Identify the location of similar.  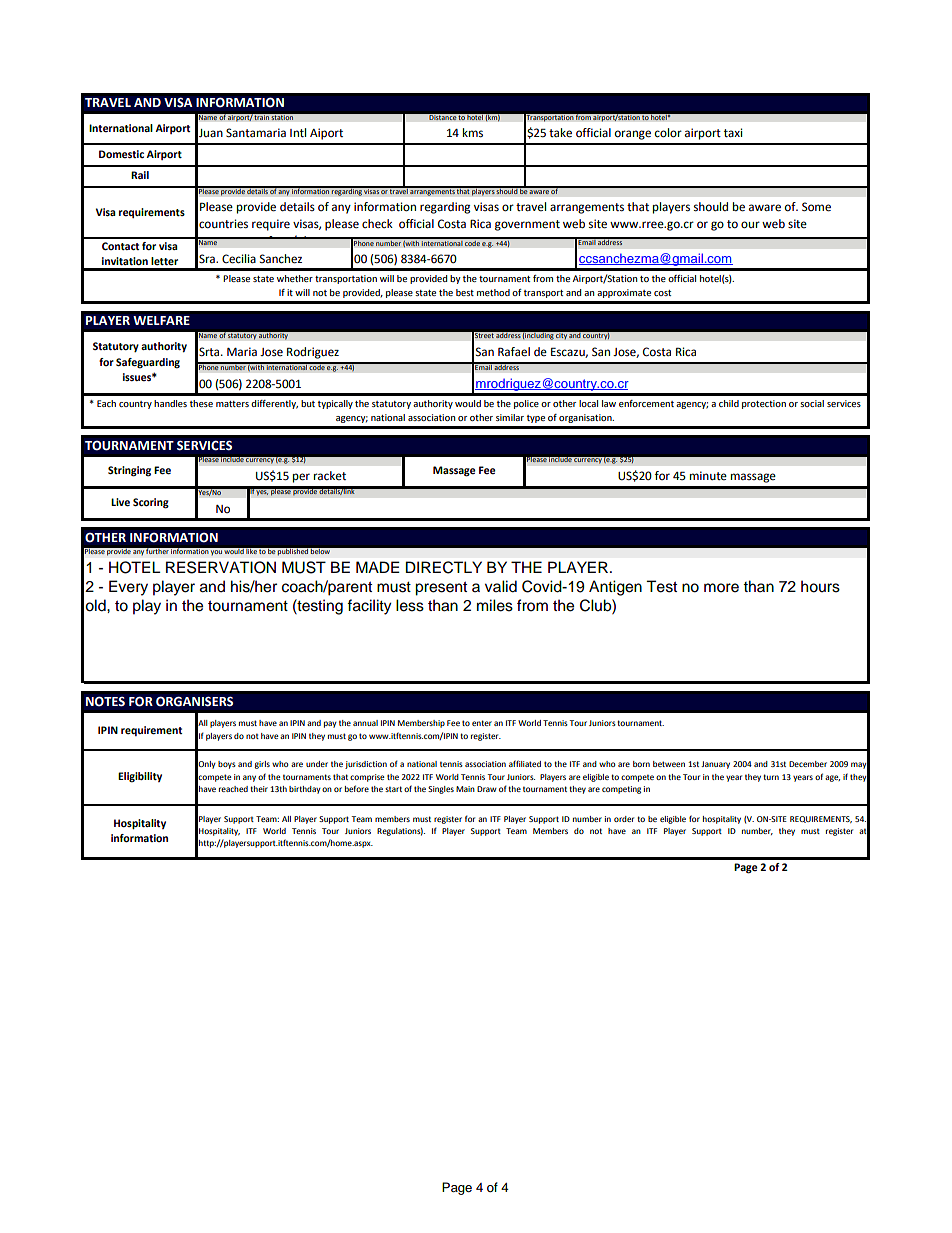
(510, 417).
